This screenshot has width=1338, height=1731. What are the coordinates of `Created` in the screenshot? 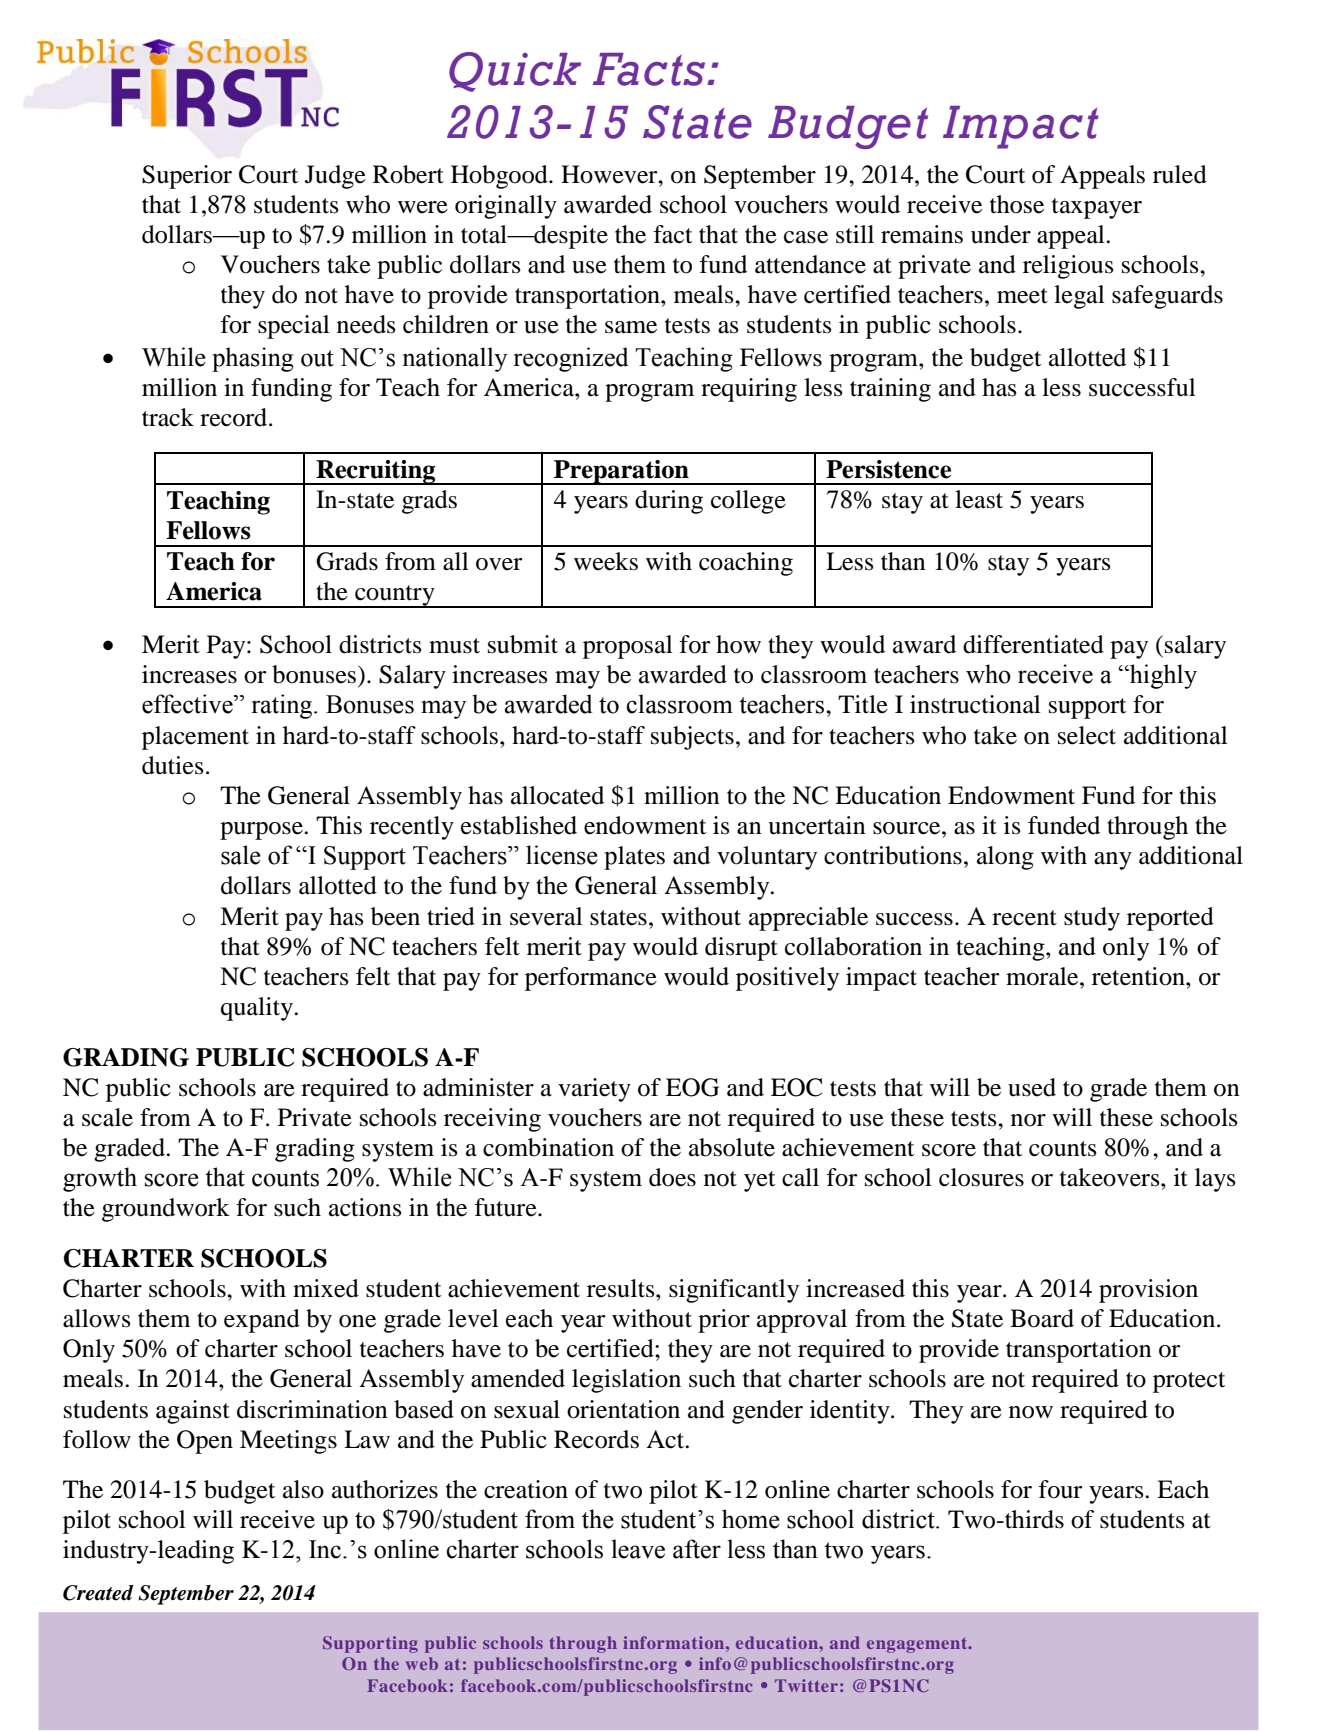 It's located at (98, 1593).
